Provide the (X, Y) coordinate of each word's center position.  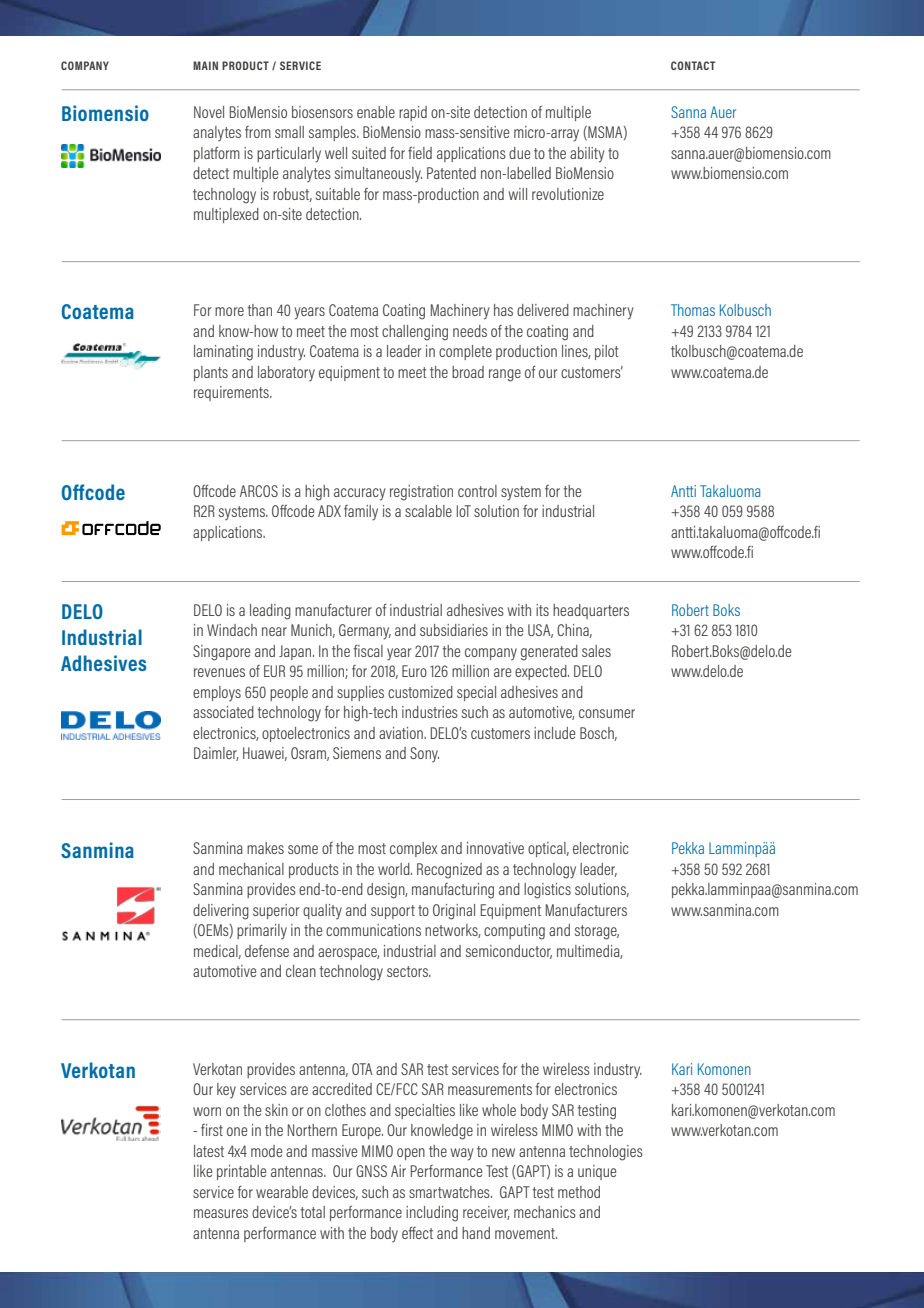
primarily (262, 931)
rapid (413, 113)
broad (468, 372)
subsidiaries (454, 630)
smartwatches (450, 1192)
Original (454, 912)
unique (597, 1172)
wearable (282, 1192)
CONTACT (693, 65)
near (274, 631)
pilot (607, 352)
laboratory (286, 373)
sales (596, 651)
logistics (547, 891)
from (258, 132)
